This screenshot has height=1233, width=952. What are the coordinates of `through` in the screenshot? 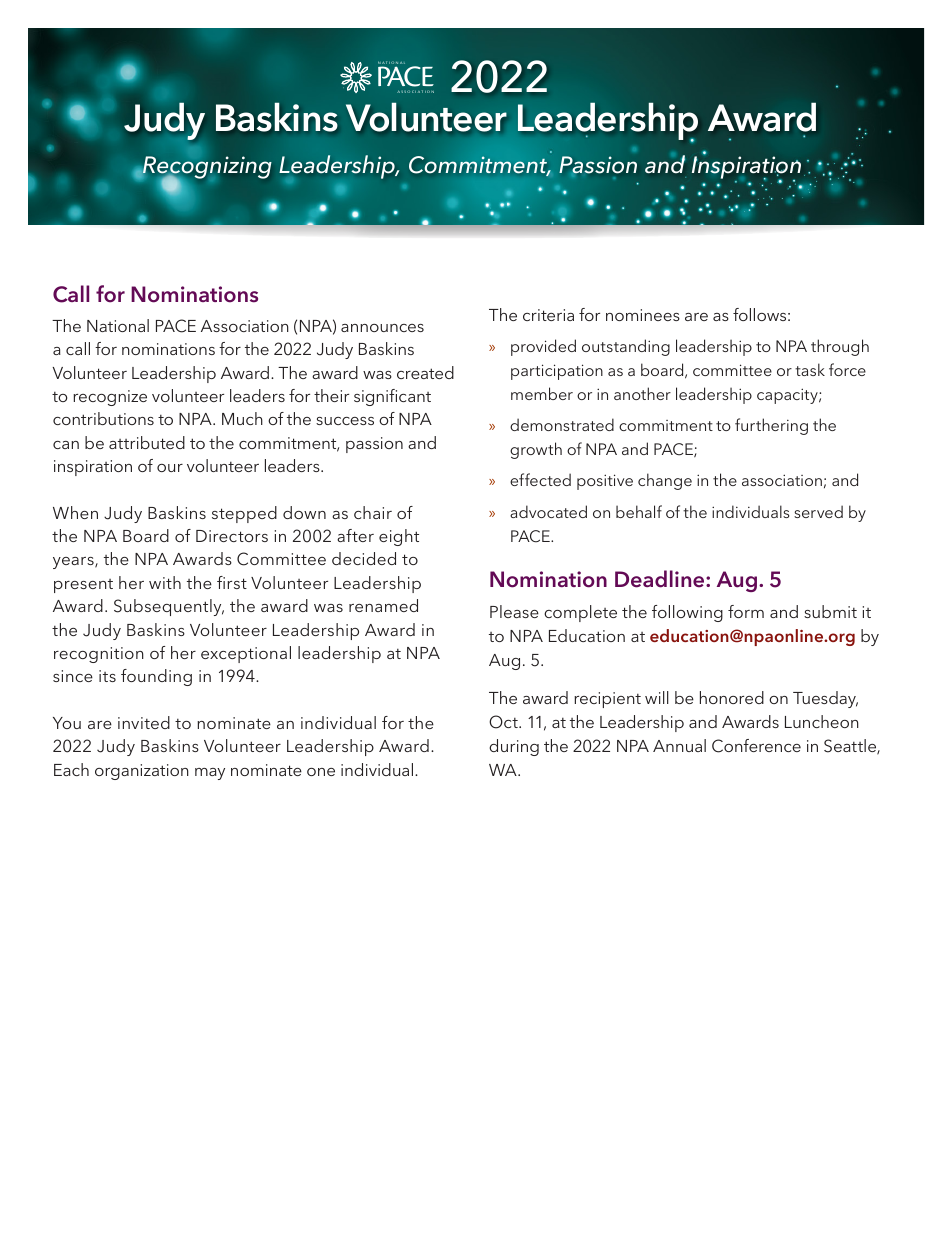 It's located at (840, 347).
